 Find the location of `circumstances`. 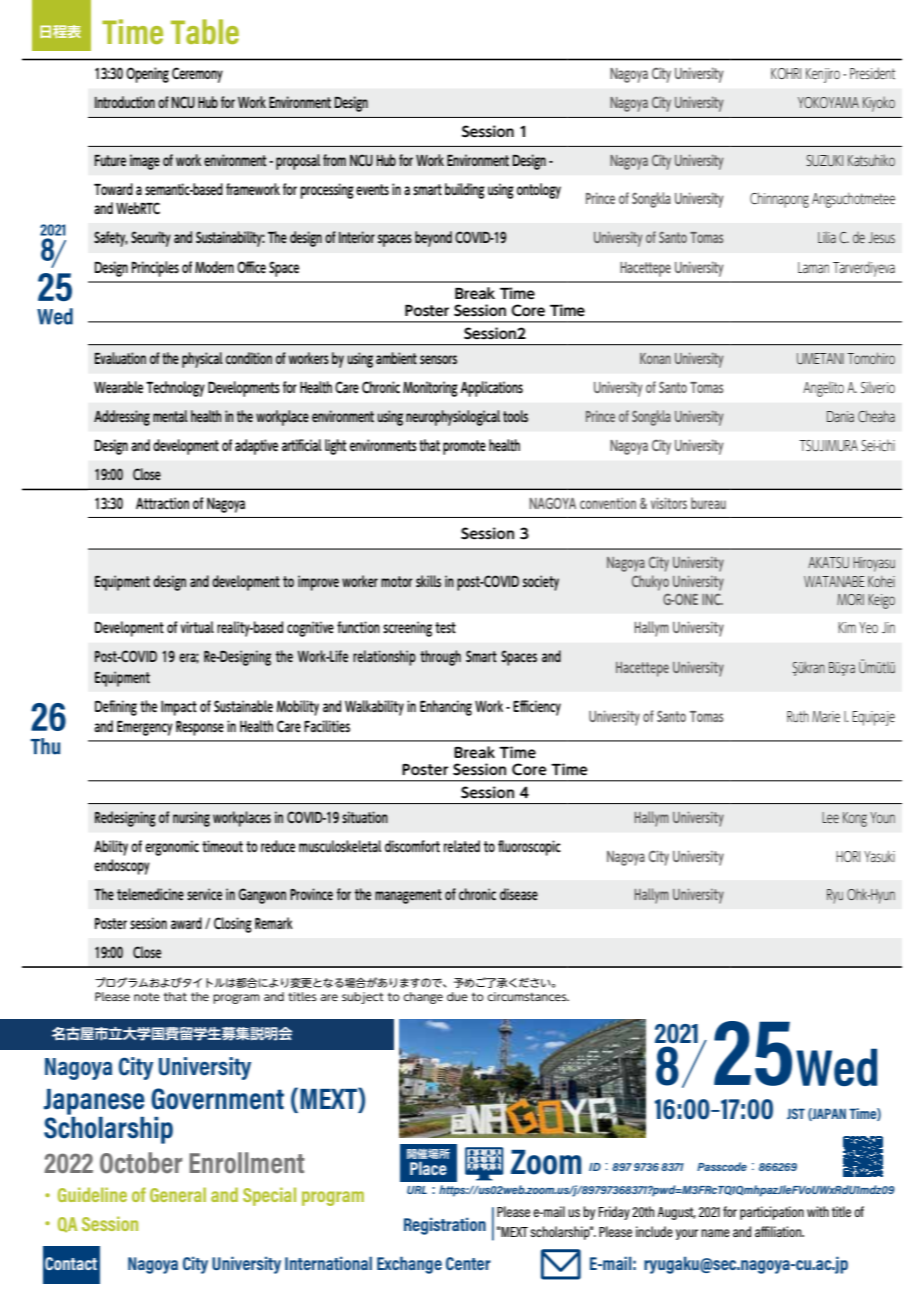

circumstances is located at coordinates (528, 996).
